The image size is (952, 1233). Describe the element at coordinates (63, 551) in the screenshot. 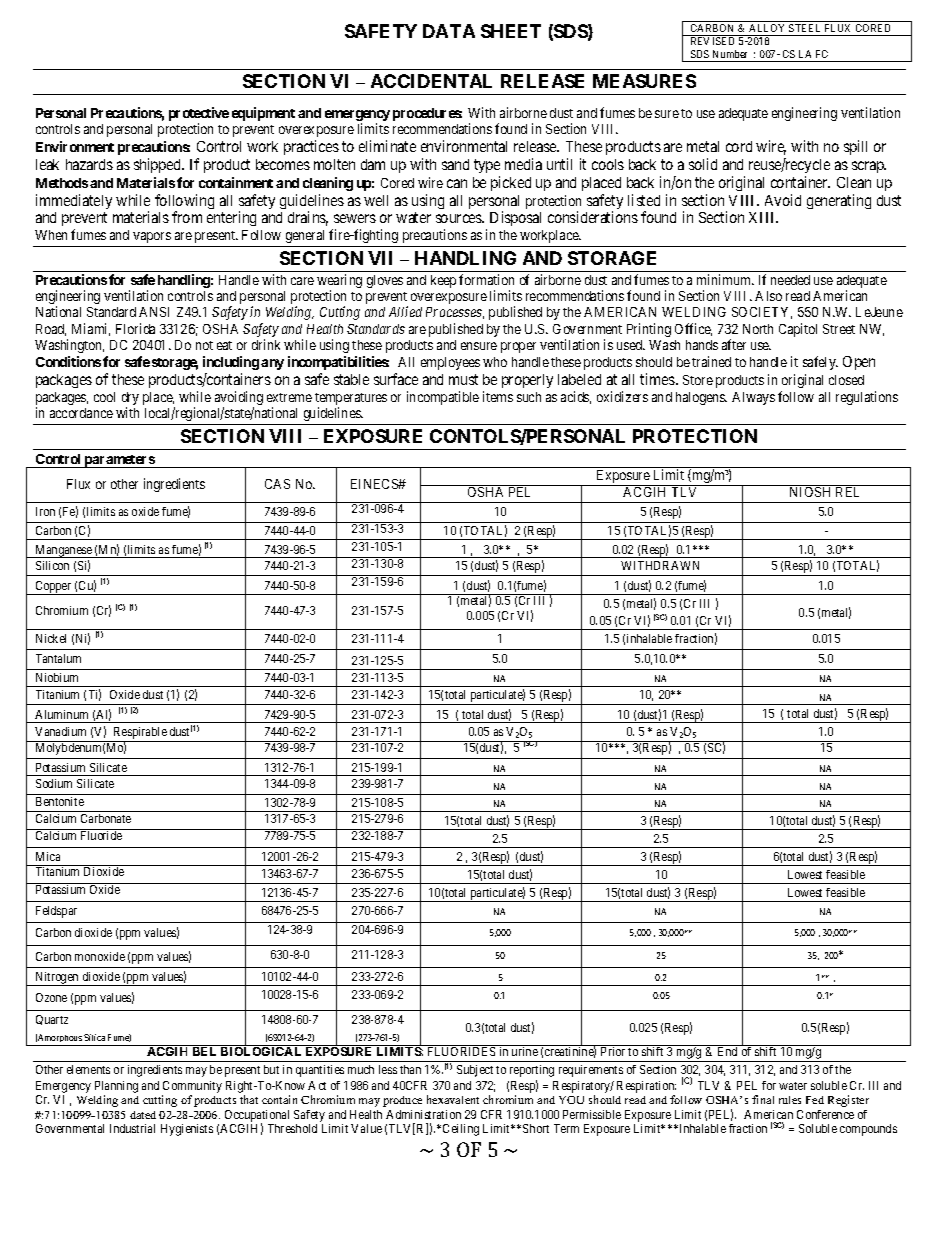

I see `Manganese` at that location.
